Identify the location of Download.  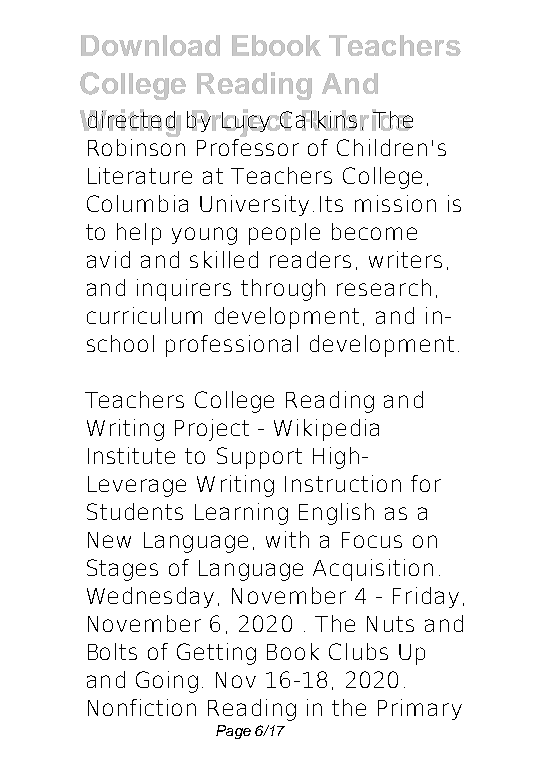
(150, 45).
